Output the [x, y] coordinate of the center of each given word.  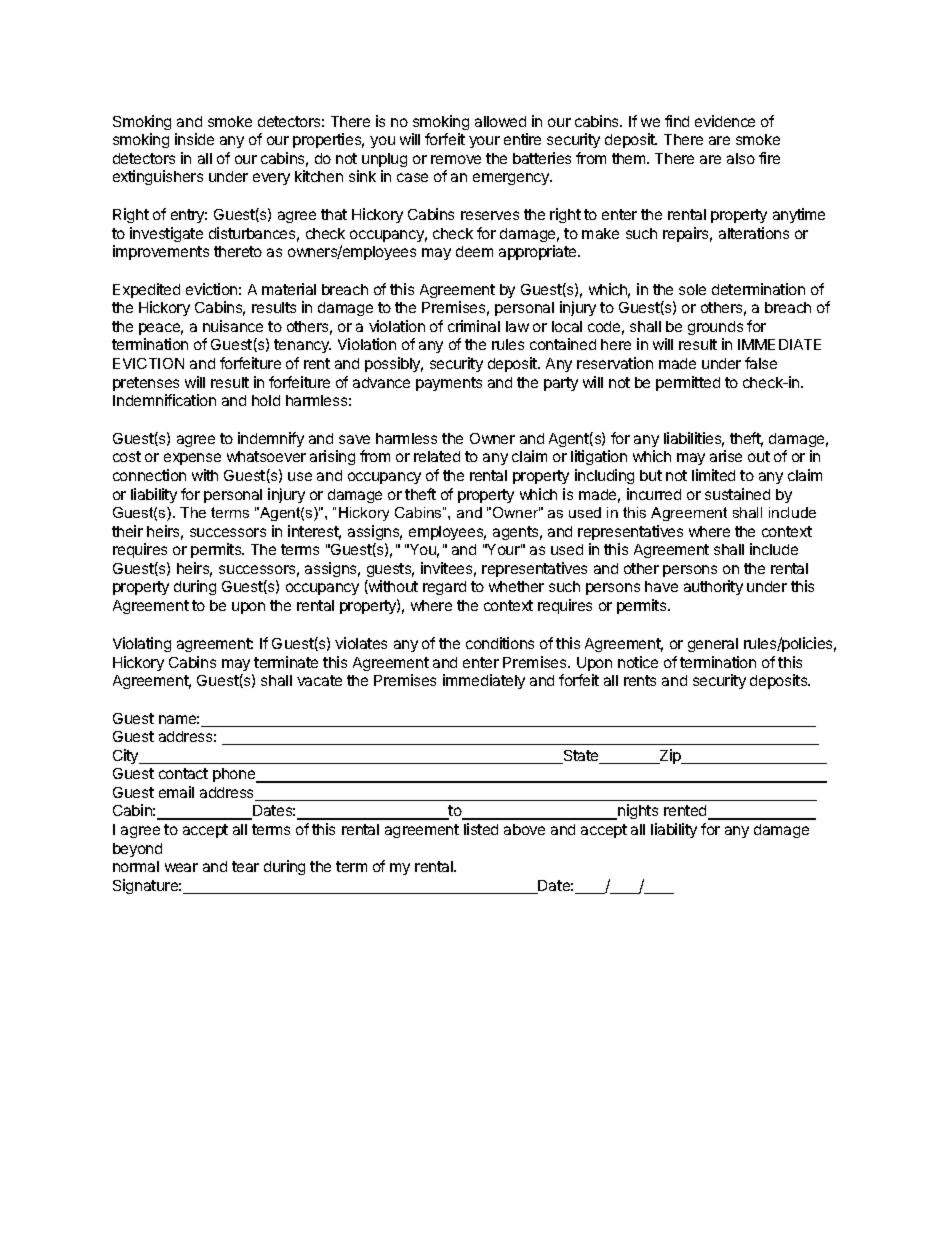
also [741, 158]
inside [194, 139]
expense [192, 459]
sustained [737, 494]
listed [481, 829]
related [437, 456]
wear [181, 867]
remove [456, 159]
